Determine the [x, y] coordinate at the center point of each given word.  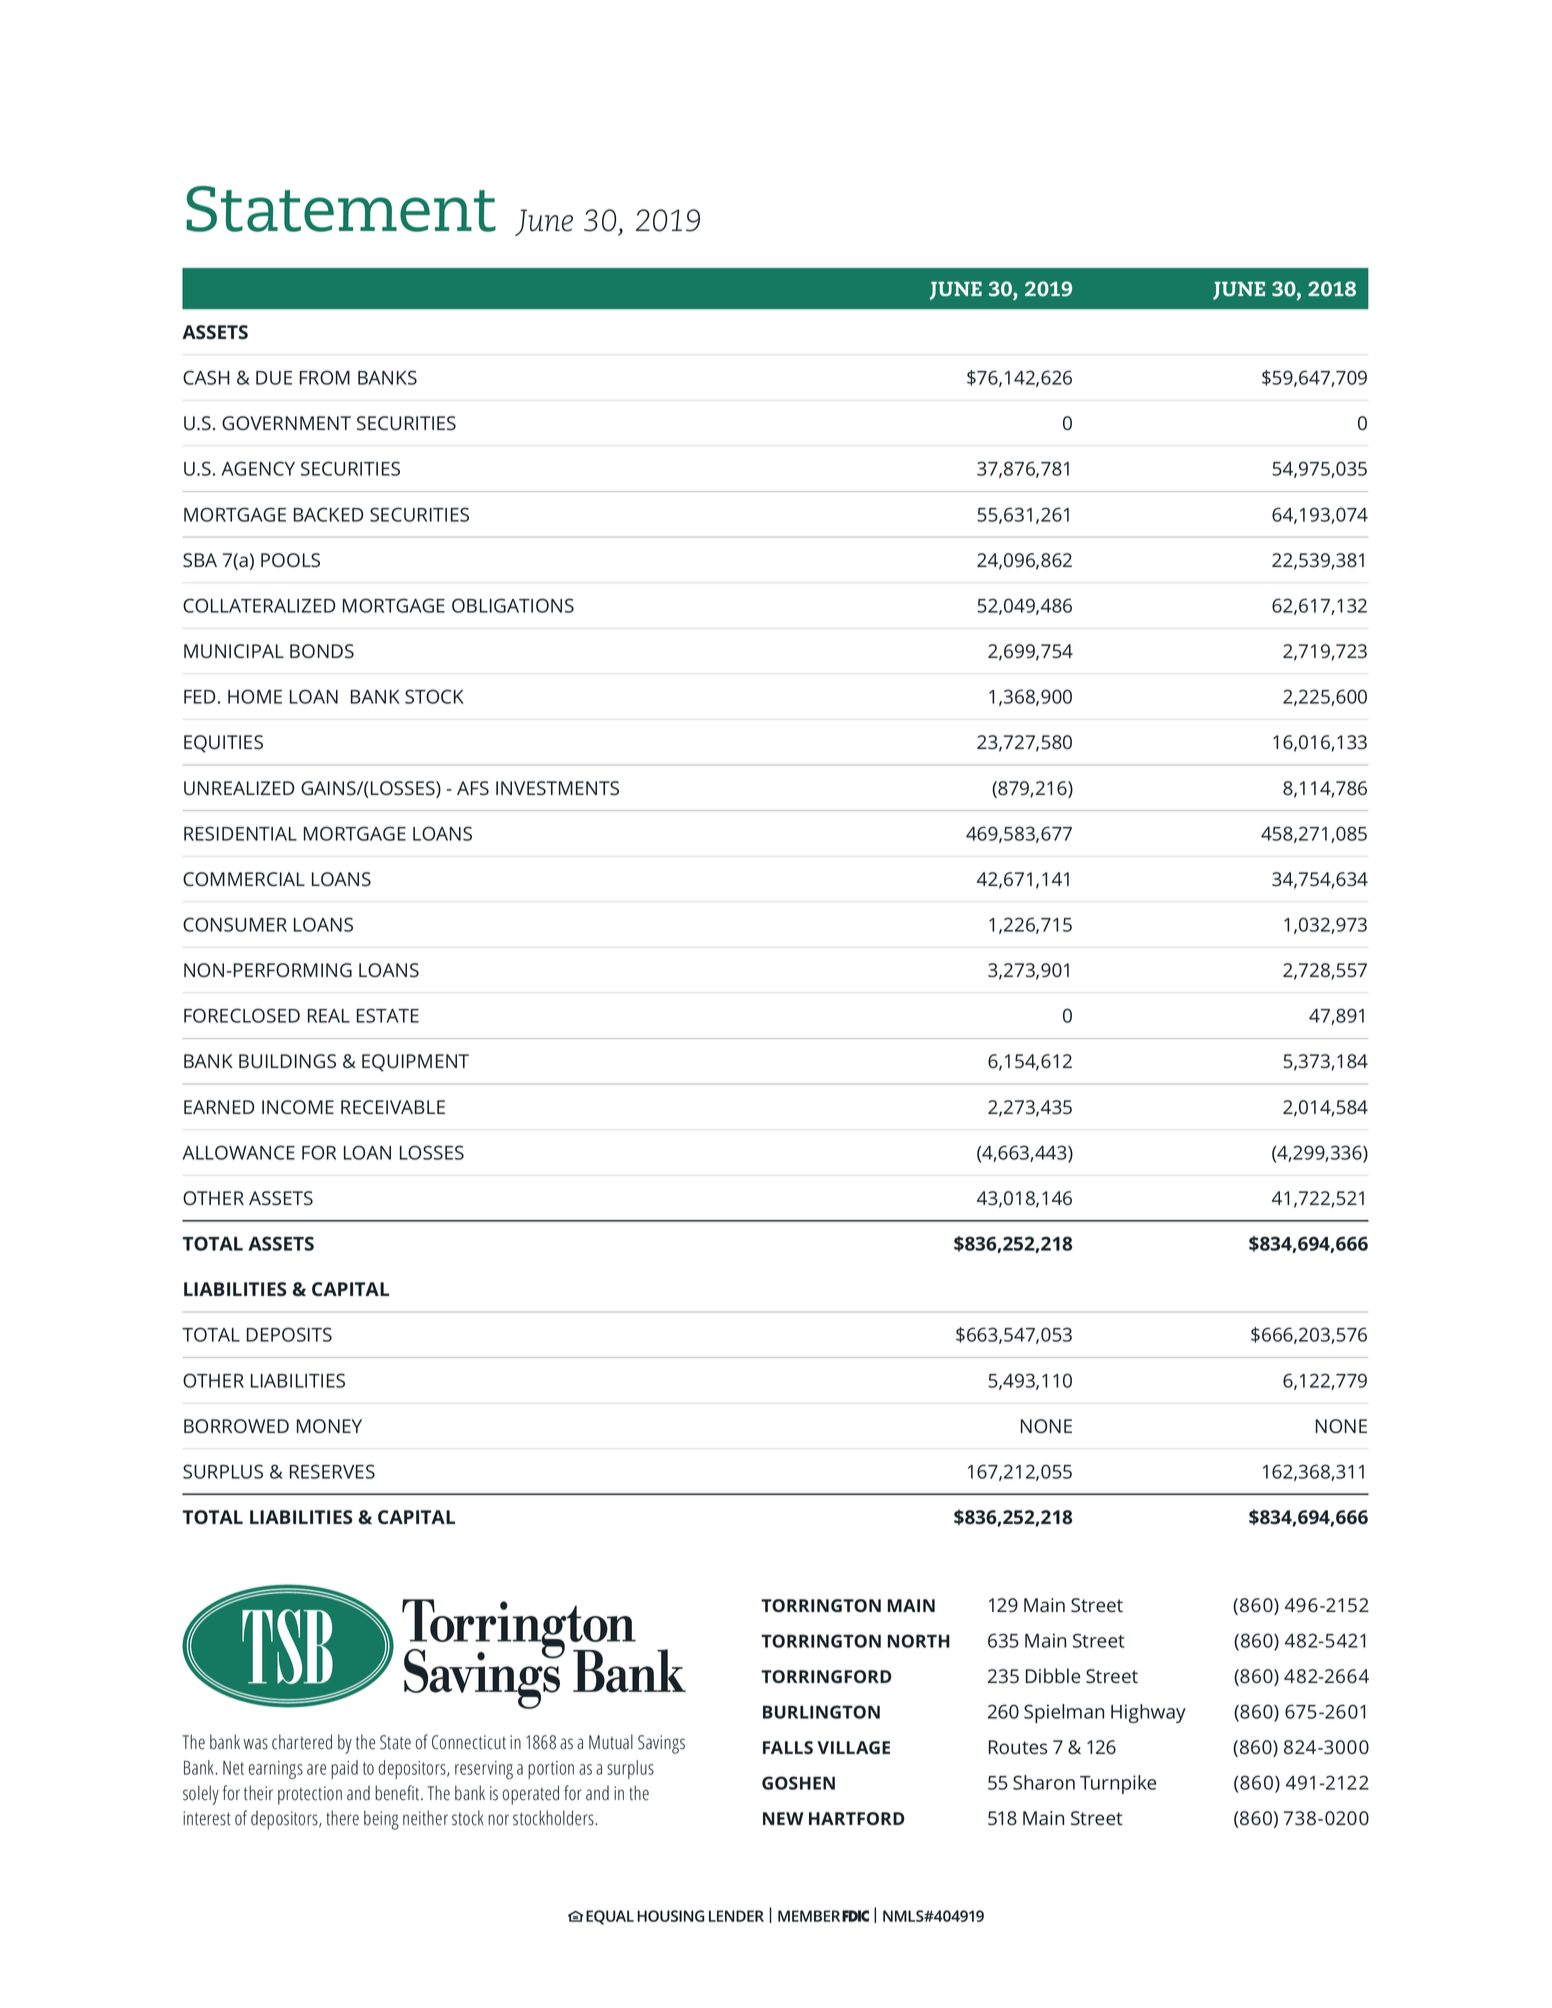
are [316, 1769]
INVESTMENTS [557, 788]
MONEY [329, 1426]
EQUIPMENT [415, 1063]
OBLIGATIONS [513, 605]
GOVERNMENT [286, 423]
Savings [661, 1744]
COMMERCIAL [244, 879]
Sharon [1044, 1782]
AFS [473, 788]
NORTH [919, 1641]
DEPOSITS [289, 1334]
